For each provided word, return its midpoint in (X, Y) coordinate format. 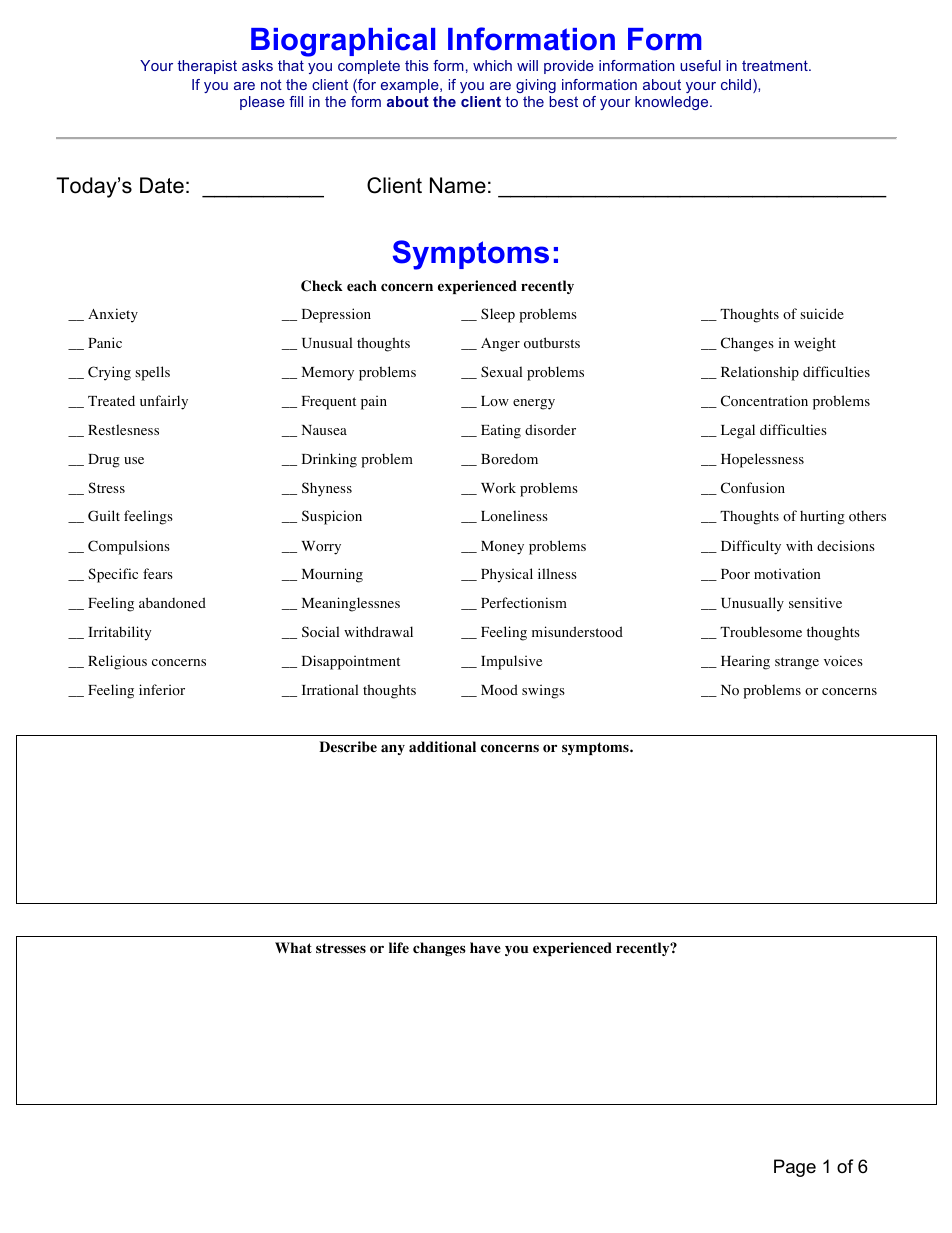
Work (498, 488)
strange (797, 663)
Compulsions (129, 547)
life (399, 947)
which (492, 65)
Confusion (753, 488)
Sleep (498, 315)
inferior (162, 689)
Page (795, 1168)
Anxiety (113, 315)
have (485, 947)
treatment (776, 65)
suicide (822, 313)
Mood (499, 690)
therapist (207, 67)
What (293, 947)
